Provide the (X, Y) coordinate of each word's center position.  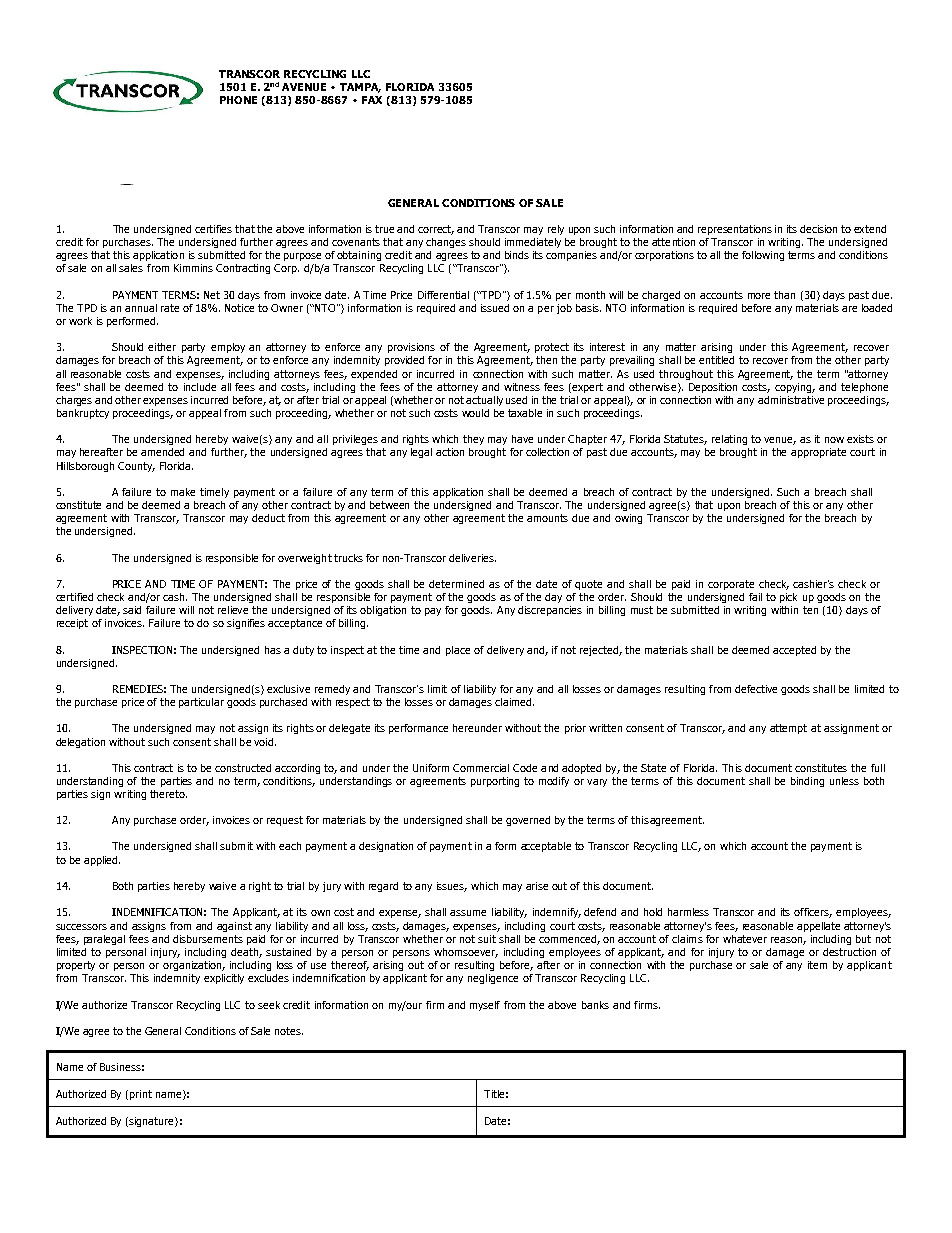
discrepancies (550, 611)
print (141, 1095)
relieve (233, 610)
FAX (372, 100)
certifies (213, 229)
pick (788, 598)
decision (818, 229)
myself (485, 1006)
